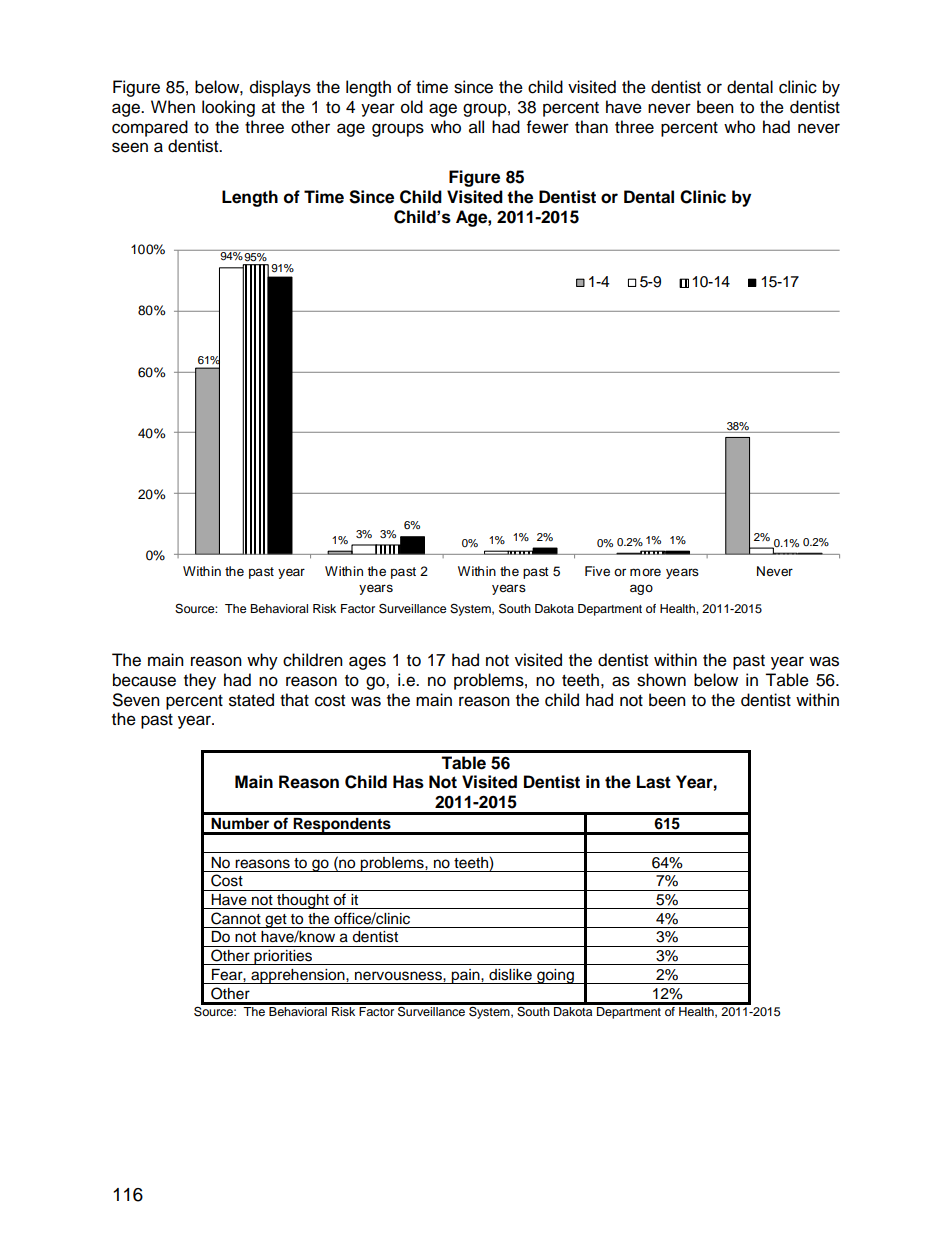 The width and height of the document is (952, 1233). Describe the element at coordinates (276, 921) in the document. I see `get` at that location.
